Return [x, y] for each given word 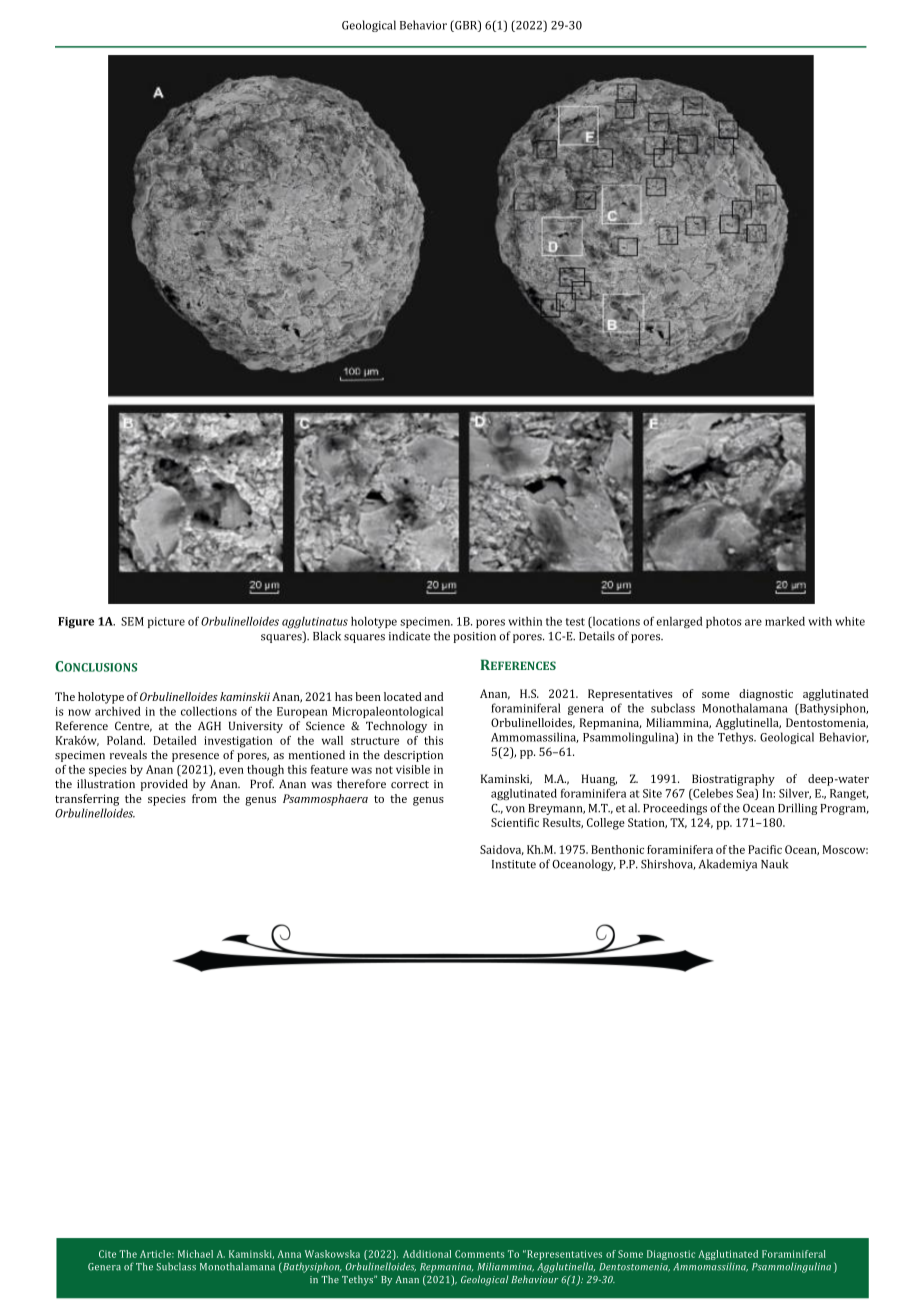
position [474, 637]
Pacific [765, 849]
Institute [514, 864]
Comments [479, 1254]
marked [785, 621]
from [204, 798]
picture [166, 622]
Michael [195, 1254]
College [606, 824]
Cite [107, 1254]
